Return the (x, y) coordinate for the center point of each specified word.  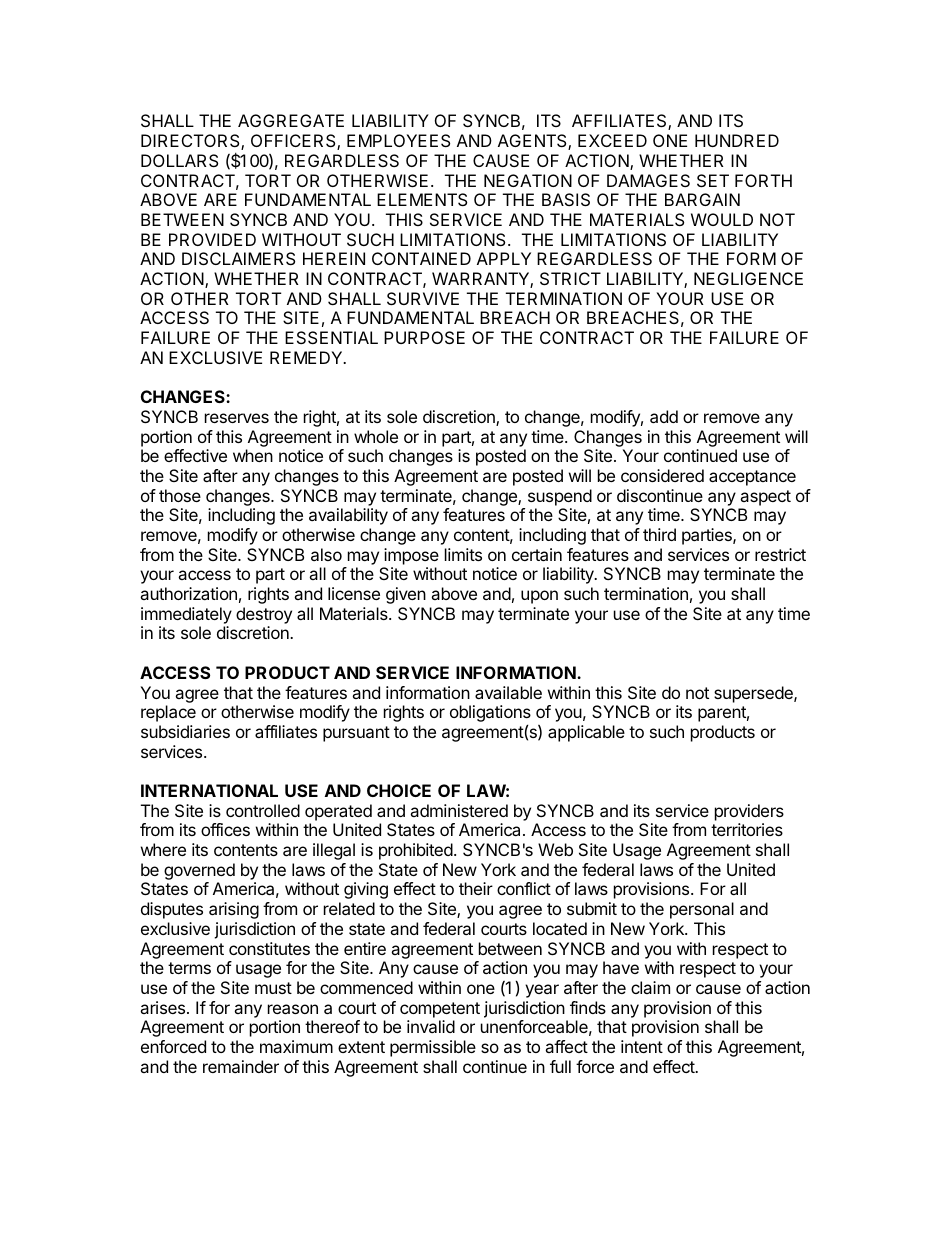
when (253, 455)
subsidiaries (185, 731)
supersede (754, 694)
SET (713, 180)
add (664, 416)
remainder (241, 1066)
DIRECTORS (191, 142)
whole (376, 436)
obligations (490, 715)
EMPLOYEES (398, 140)
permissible (433, 1048)
